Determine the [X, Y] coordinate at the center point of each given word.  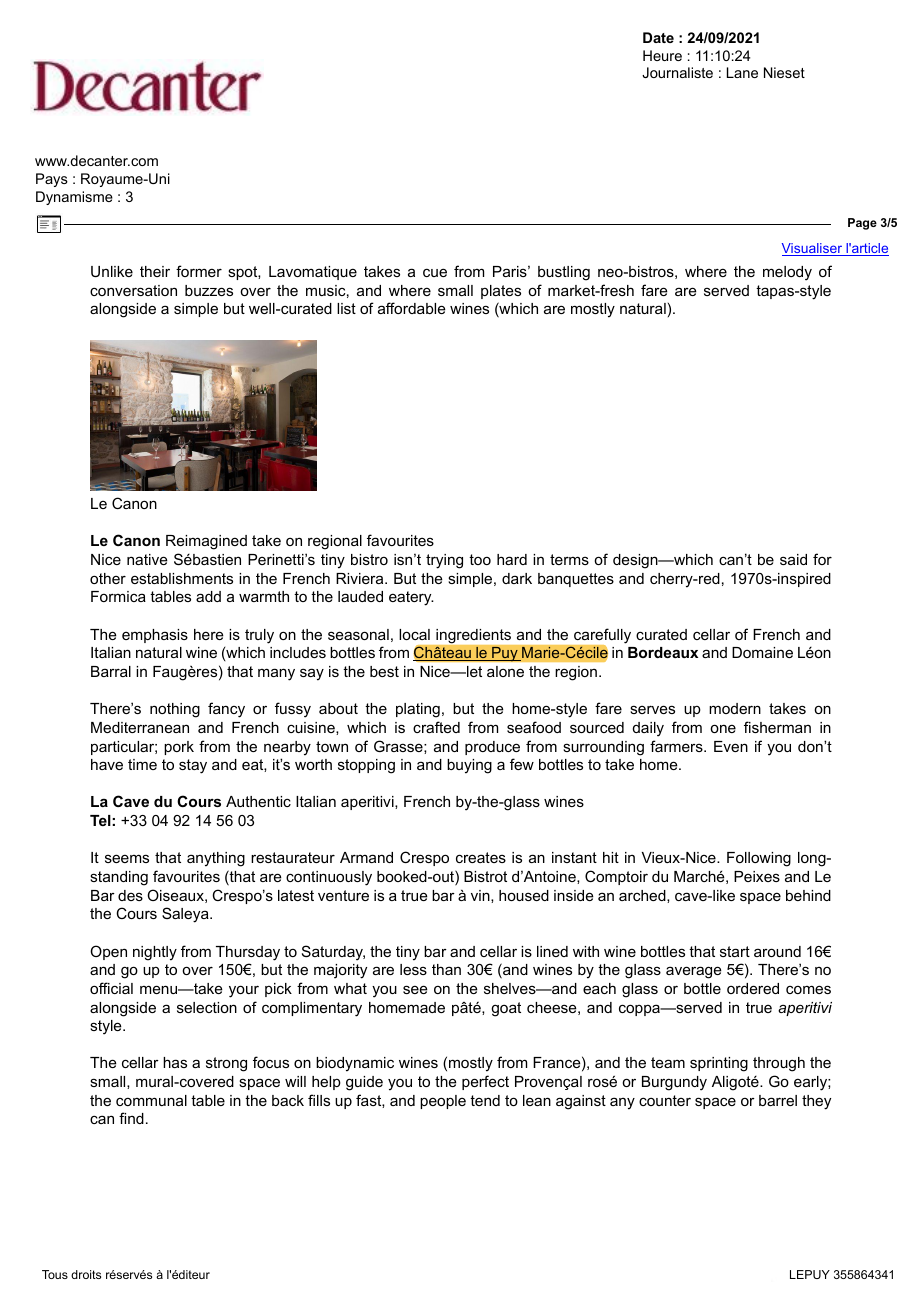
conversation [133, 290]
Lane [742, 72]
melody [787, 273]
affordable [412, 308]
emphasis [155, 636]
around [777, 951]
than [446, 969]
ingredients [473, 636]
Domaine [762, 652]
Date [658, 37]
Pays [52, 180]
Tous [55, 1274]
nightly [155, 953]
